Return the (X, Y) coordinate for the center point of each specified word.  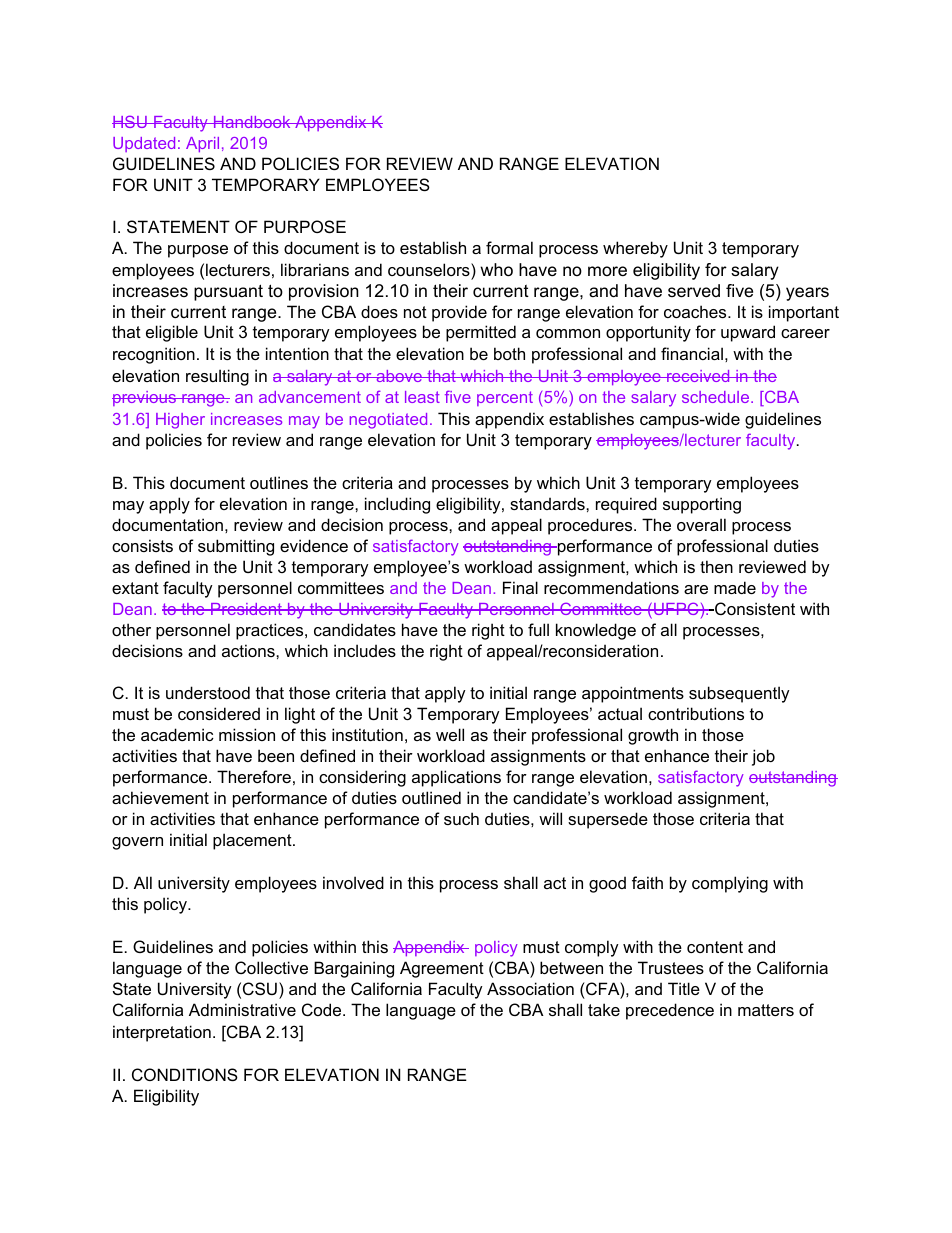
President (246, 609)
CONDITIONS (185, 1074)
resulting (217, 377)
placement (253, 841)
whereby (635, 249)
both (509, 353)
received (698, 376)
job (763, 757)
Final (520, 587)
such (461, 818)
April (202, 144)
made (735, 587)
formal (509, 247)
